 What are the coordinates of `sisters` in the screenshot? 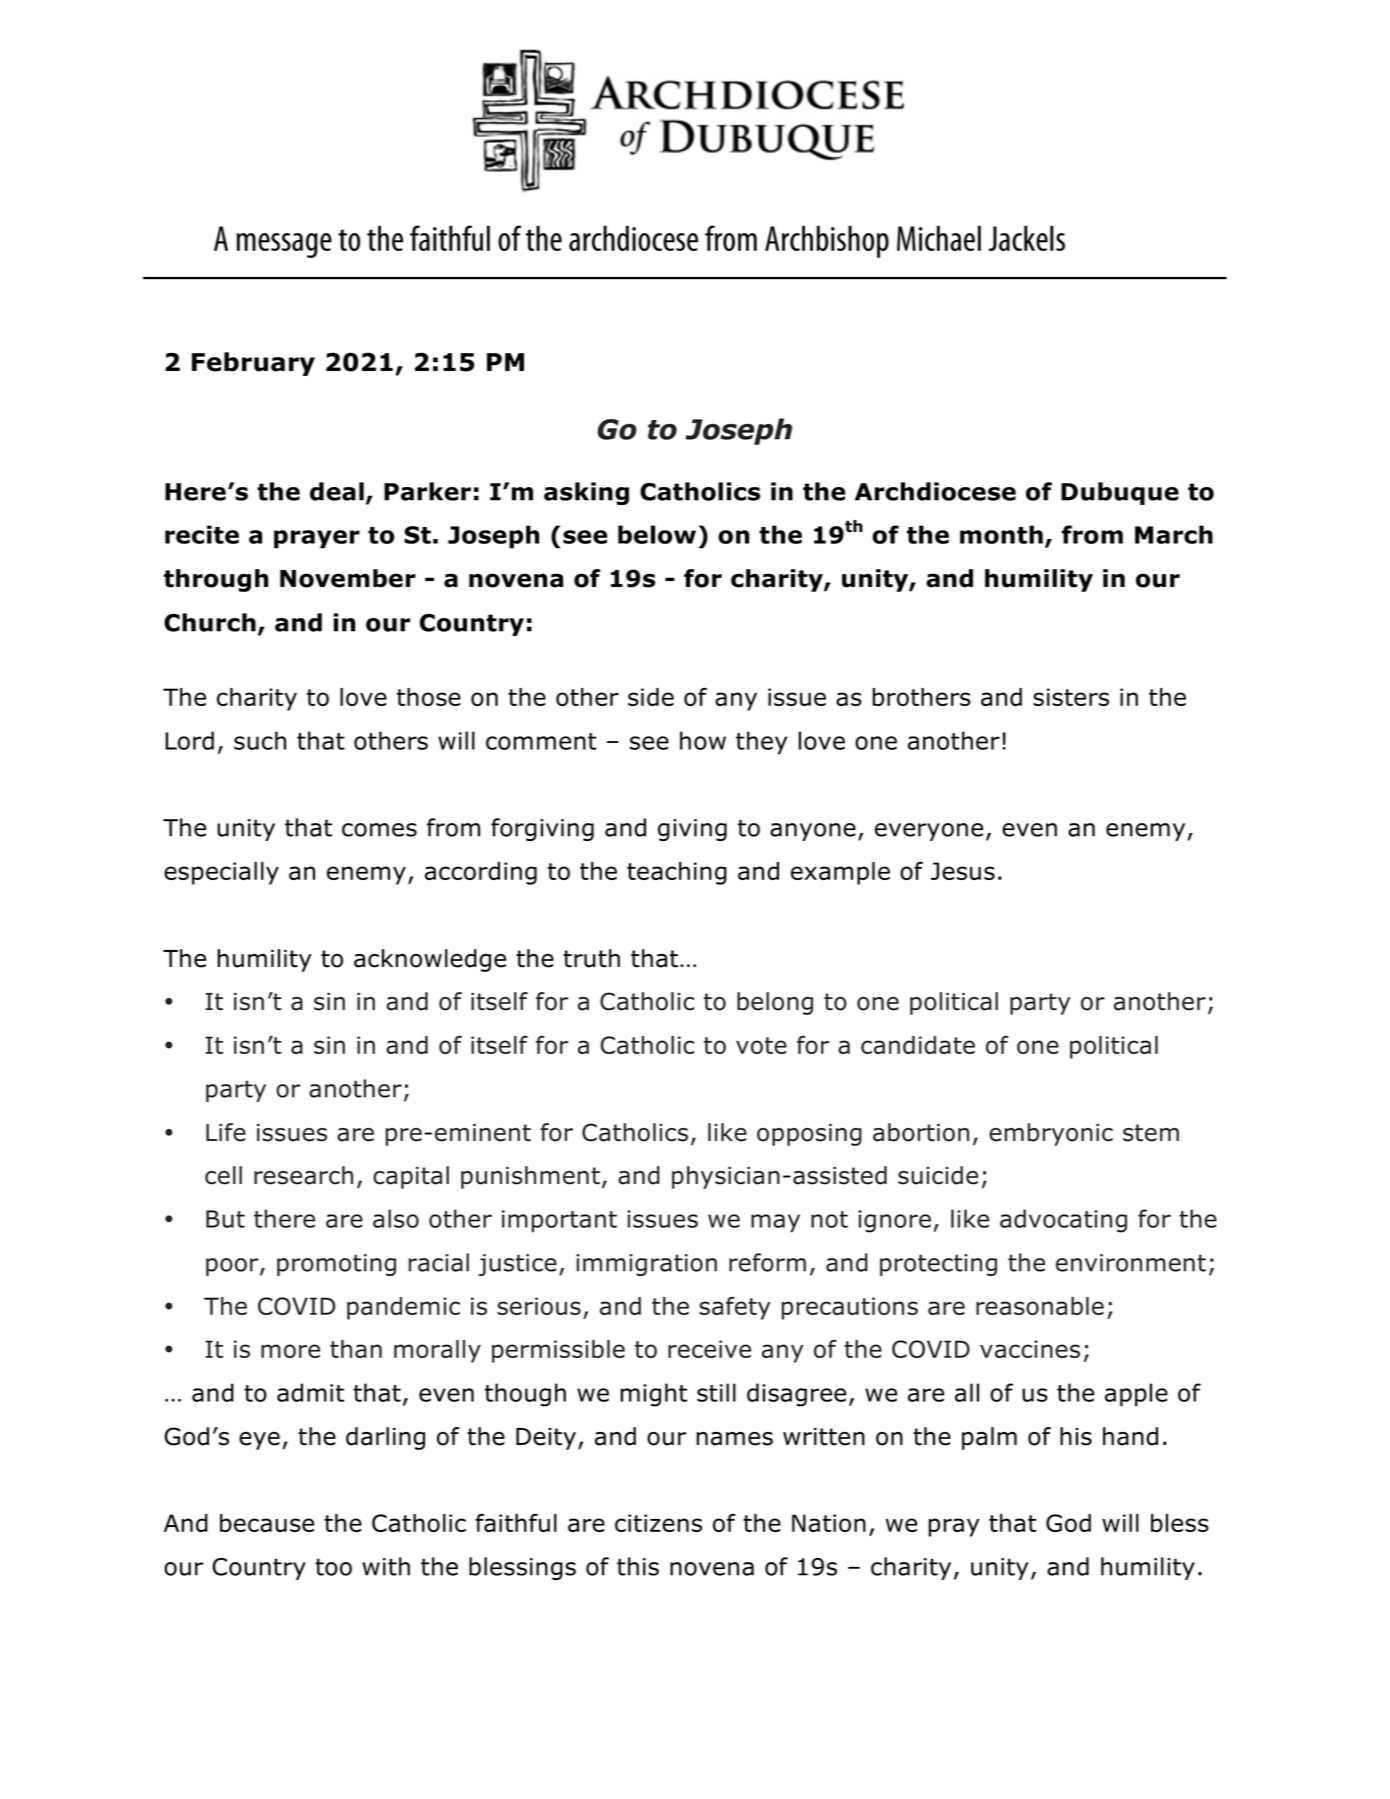 It's located at (1071, 697).
